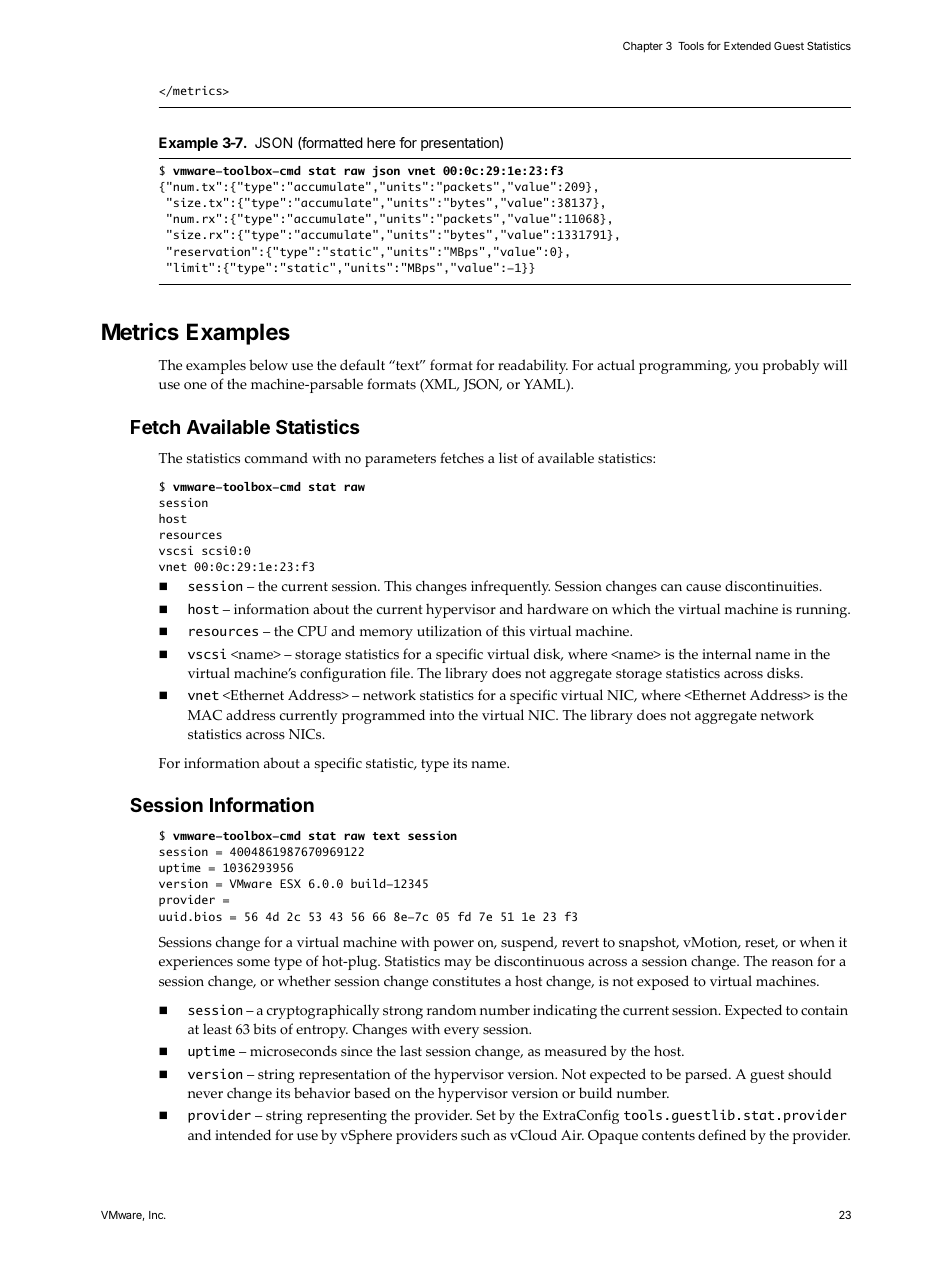 This screenshot has width=952, height=1270. Describe the element at coordinates (312, 631) in the screenshot. I see `CPU` at that location.
